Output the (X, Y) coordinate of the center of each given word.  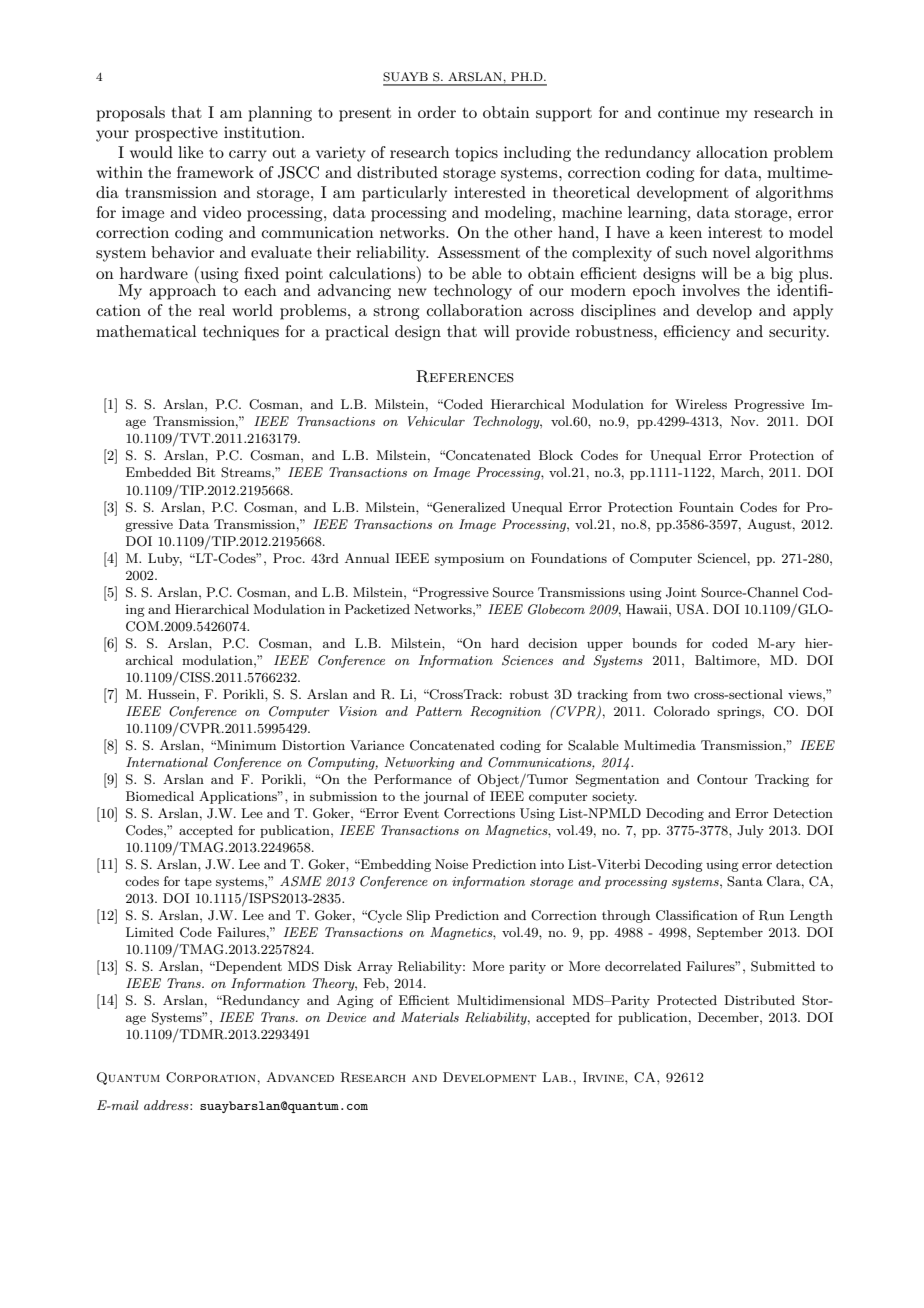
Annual (367, 558)
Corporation (212, 1077)
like (190, 152)
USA (691, 609)
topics (476, 154)
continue (688, 112)
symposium (469, 560)
